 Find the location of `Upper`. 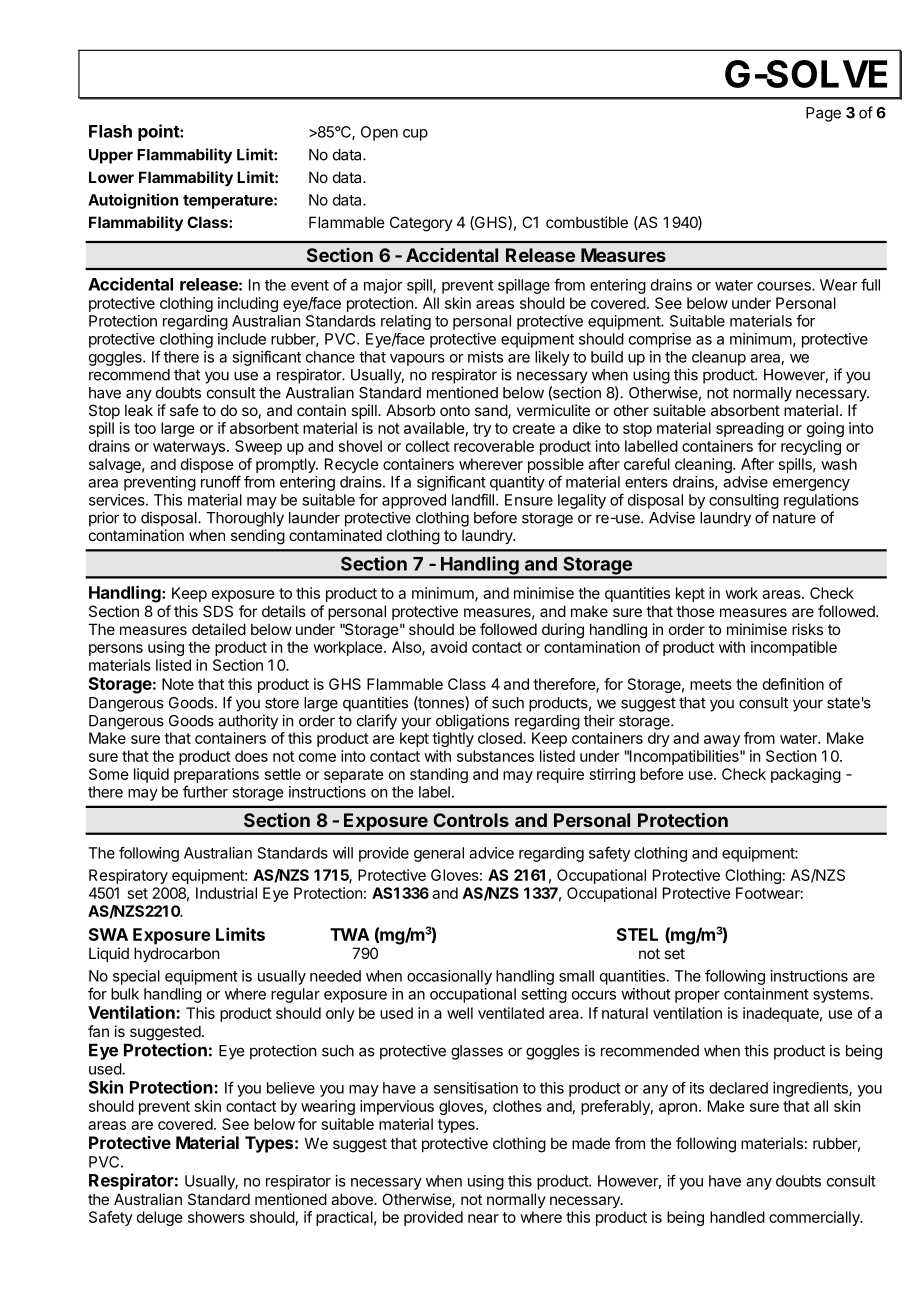

Upper is located at coordinates (111, 156).
